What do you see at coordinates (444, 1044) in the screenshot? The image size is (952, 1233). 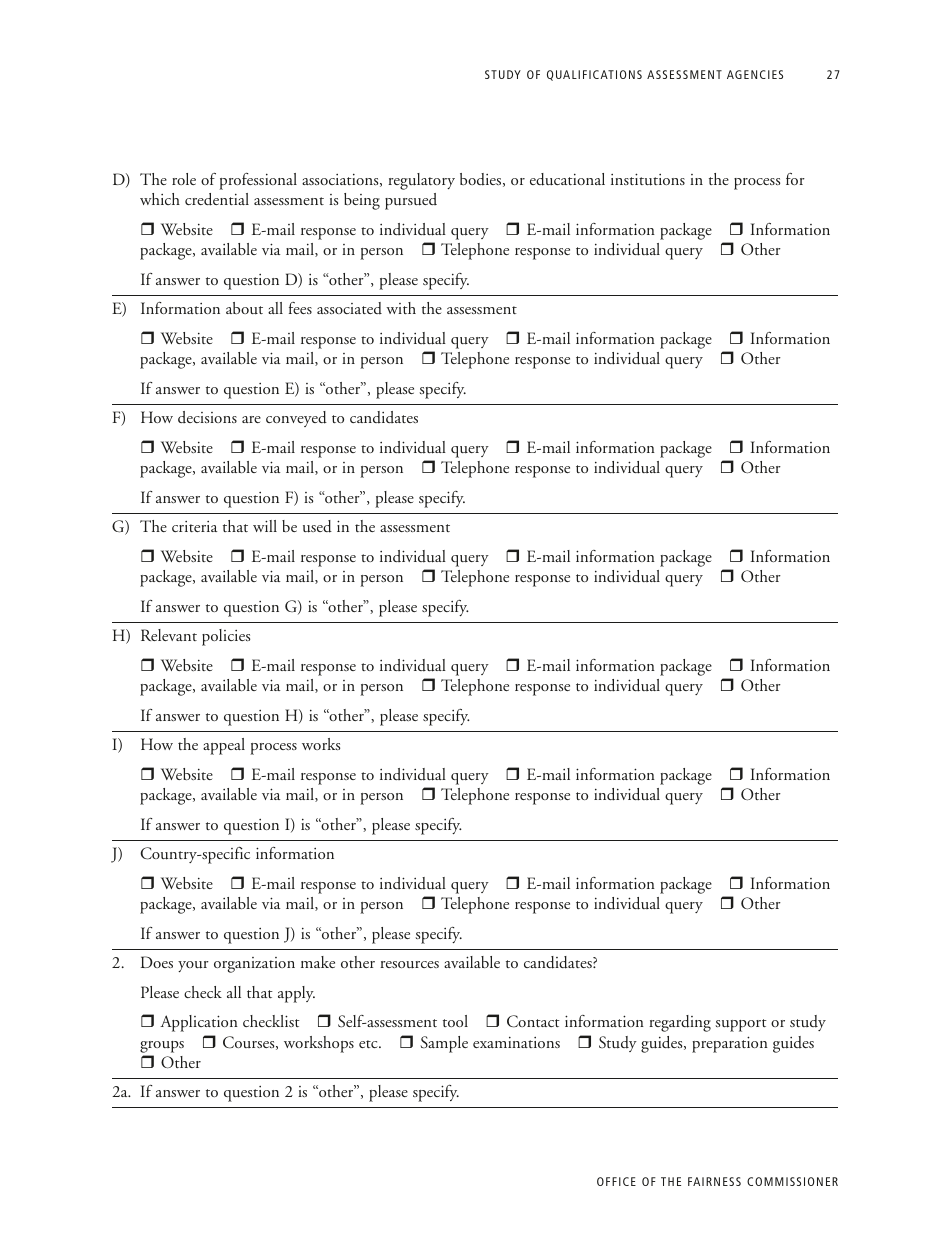 I see `Sample` at bounding box center [444, 1044].
